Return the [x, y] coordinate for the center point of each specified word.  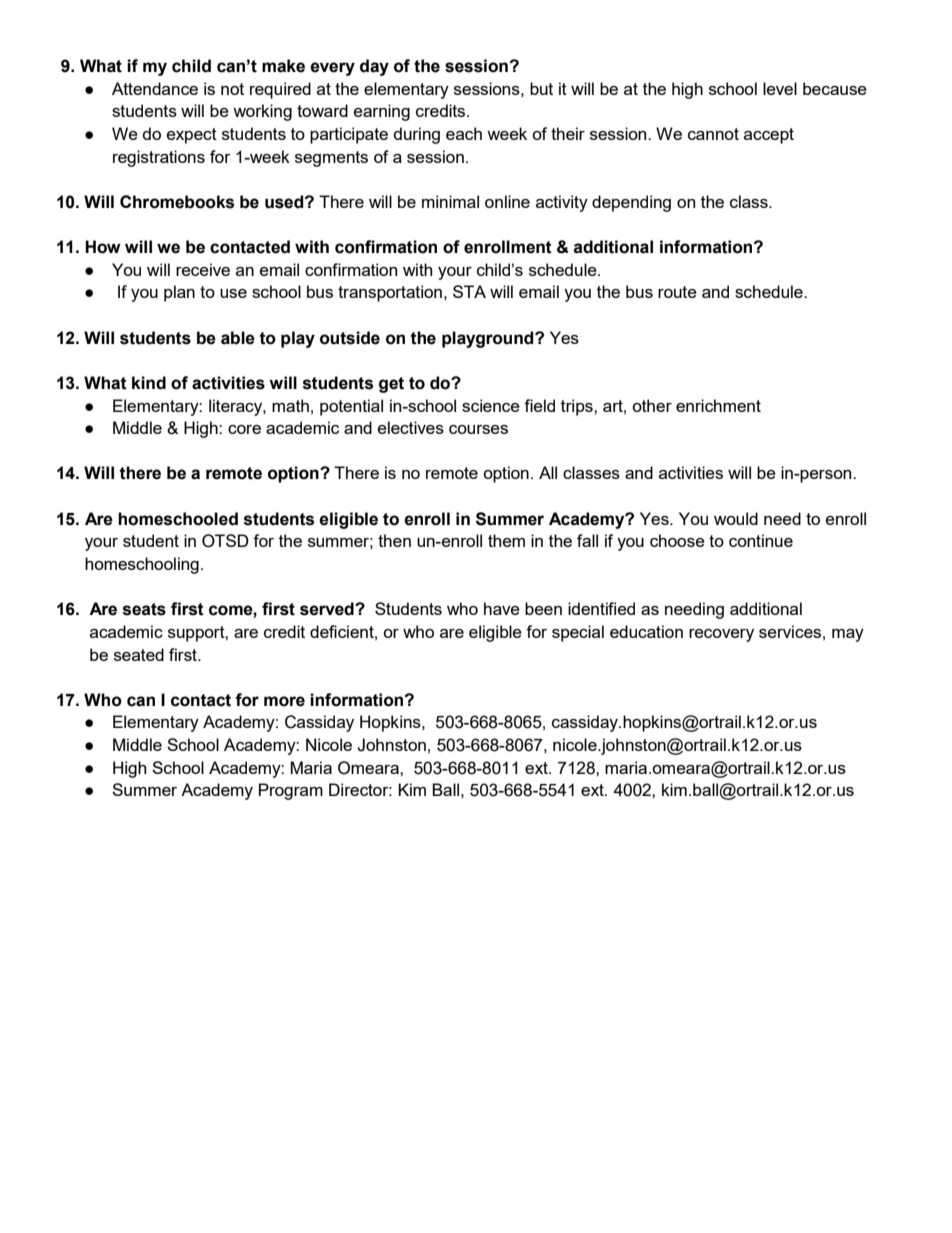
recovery [721, 635]
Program [291, 791]
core [244, 429]
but [541, 88]
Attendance [155, 88]
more [284, 701]
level [780, 88]
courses [478, 429]
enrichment [718, 405]
